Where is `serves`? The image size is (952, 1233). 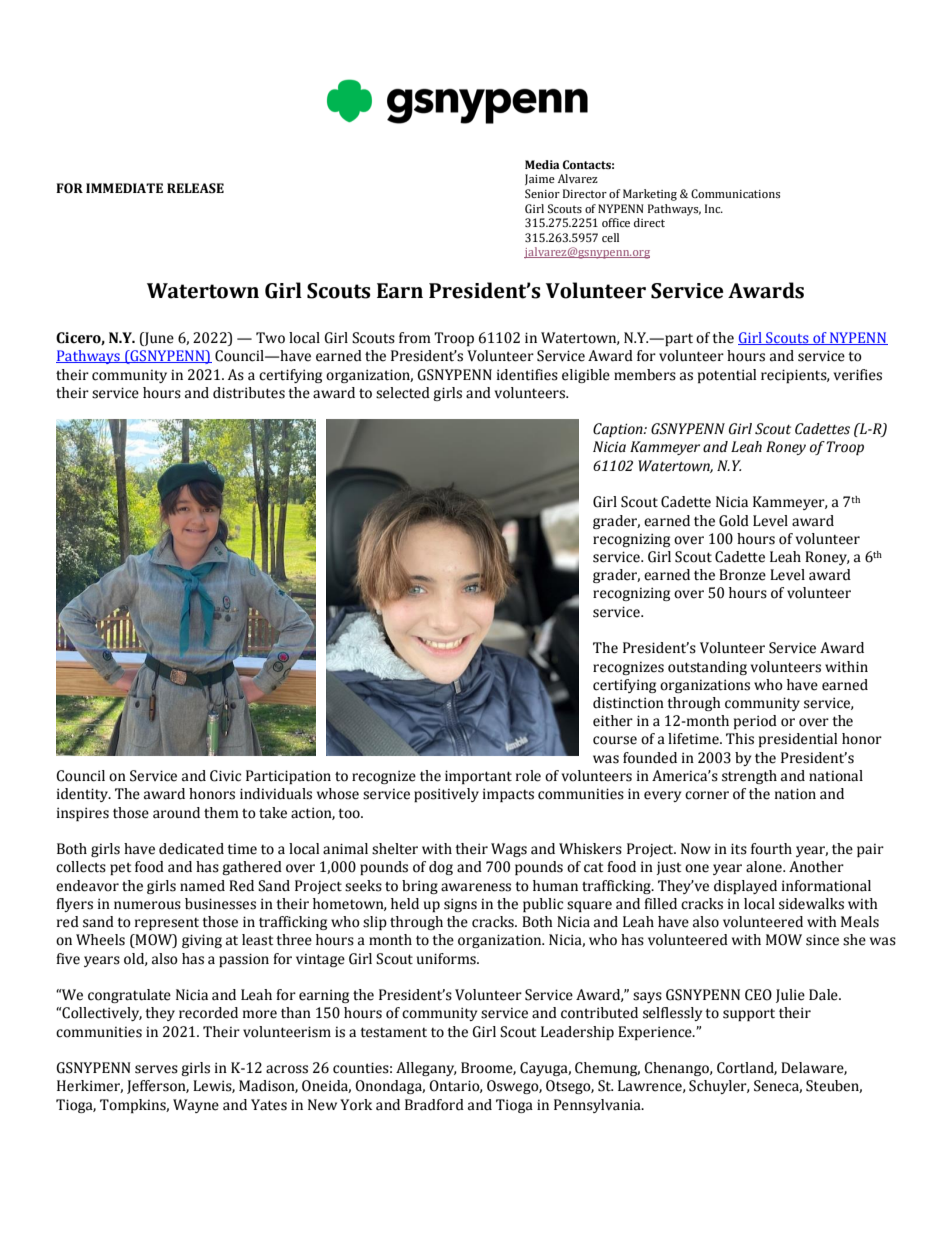
serves is located at coordinates (156, 1069).
